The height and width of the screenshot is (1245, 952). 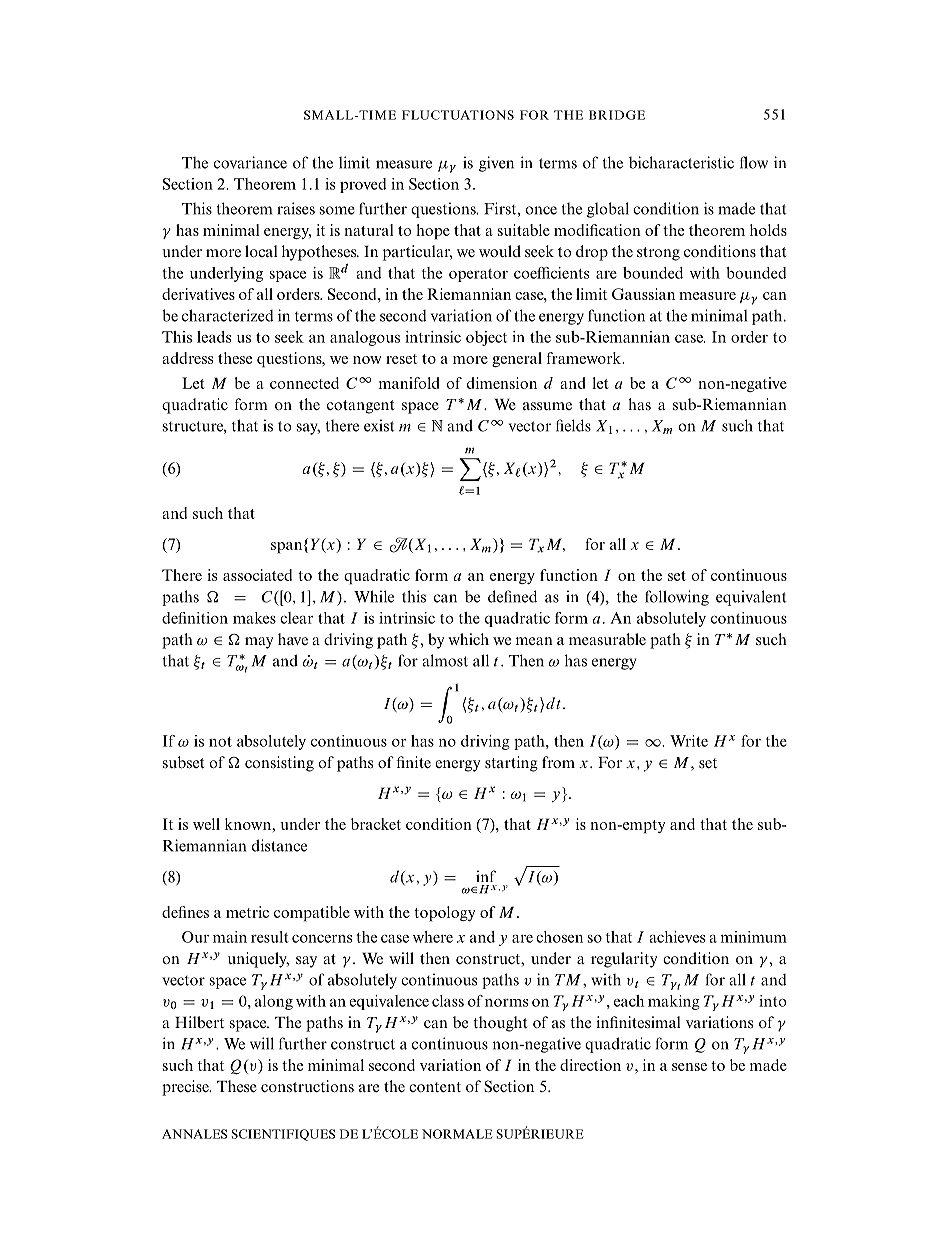 What do you see at coordinates (689, 741) in the screenshot?
I see `Write` at bounding box center [689, 741].
